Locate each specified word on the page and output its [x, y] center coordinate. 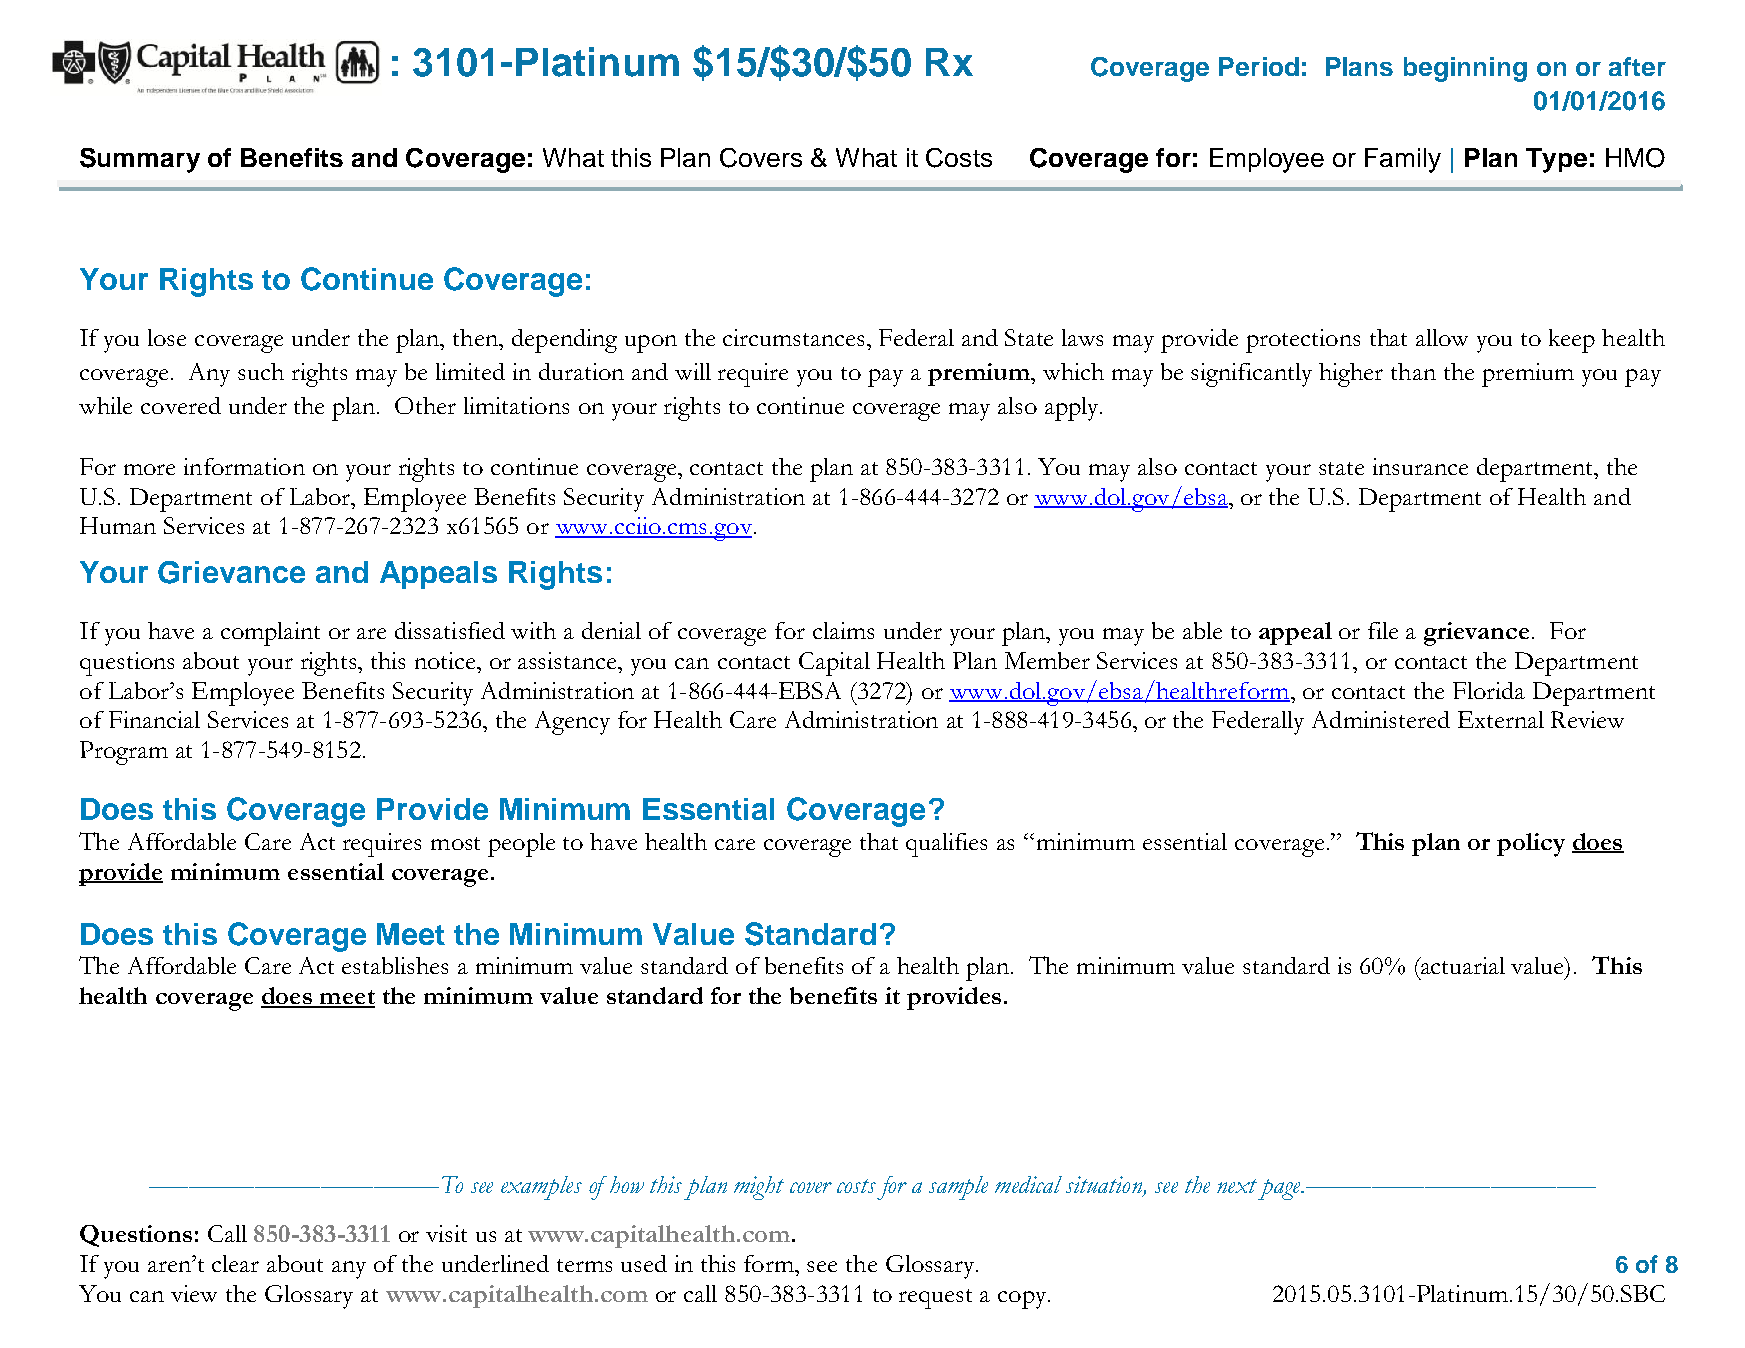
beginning [1465, 69]
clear [235, 1263]
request [935, 1299]
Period [1259, 66]
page [1280, 1189]
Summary [140, 160]
